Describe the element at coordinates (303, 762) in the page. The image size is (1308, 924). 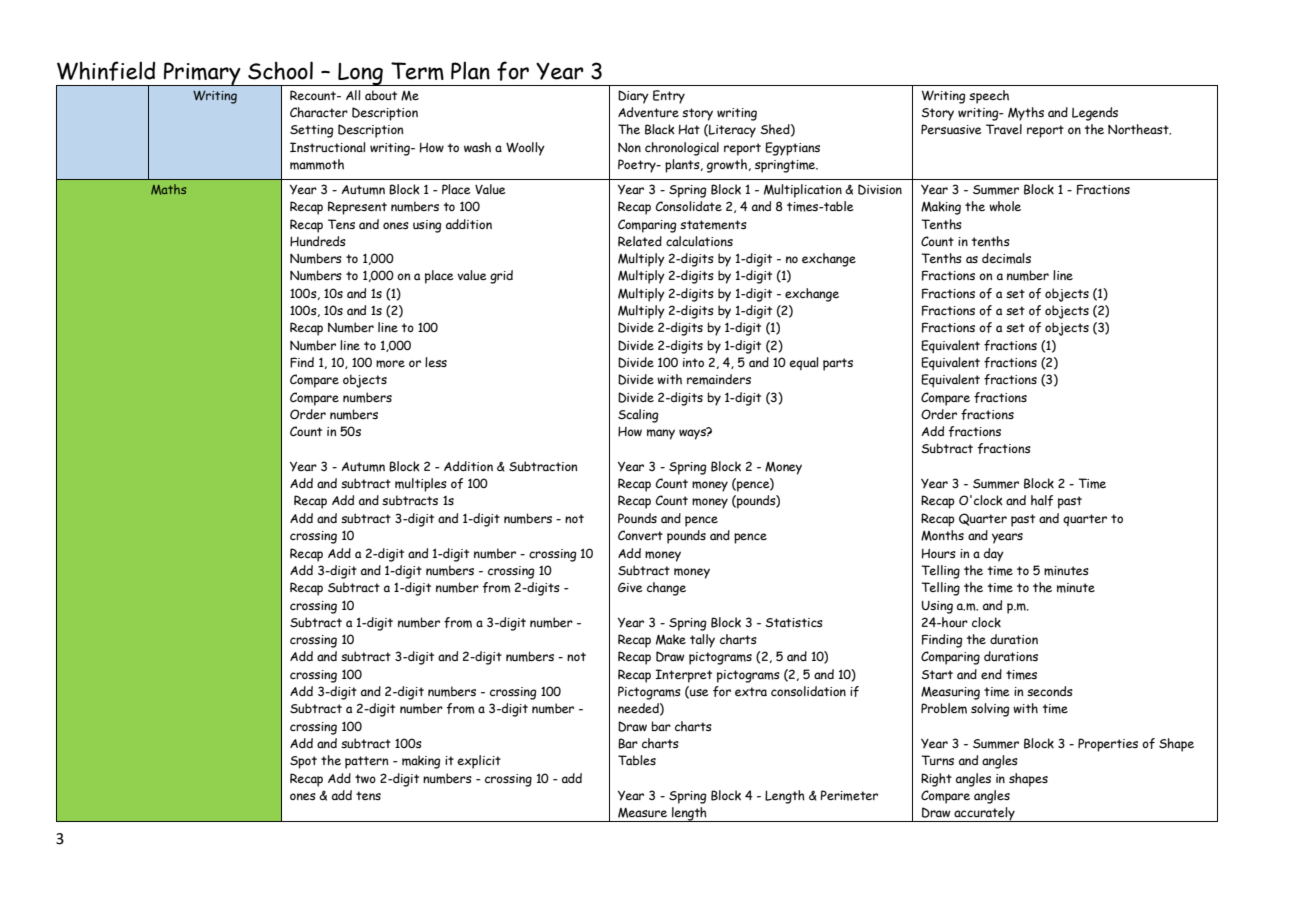
I see `Spot` at that location.
